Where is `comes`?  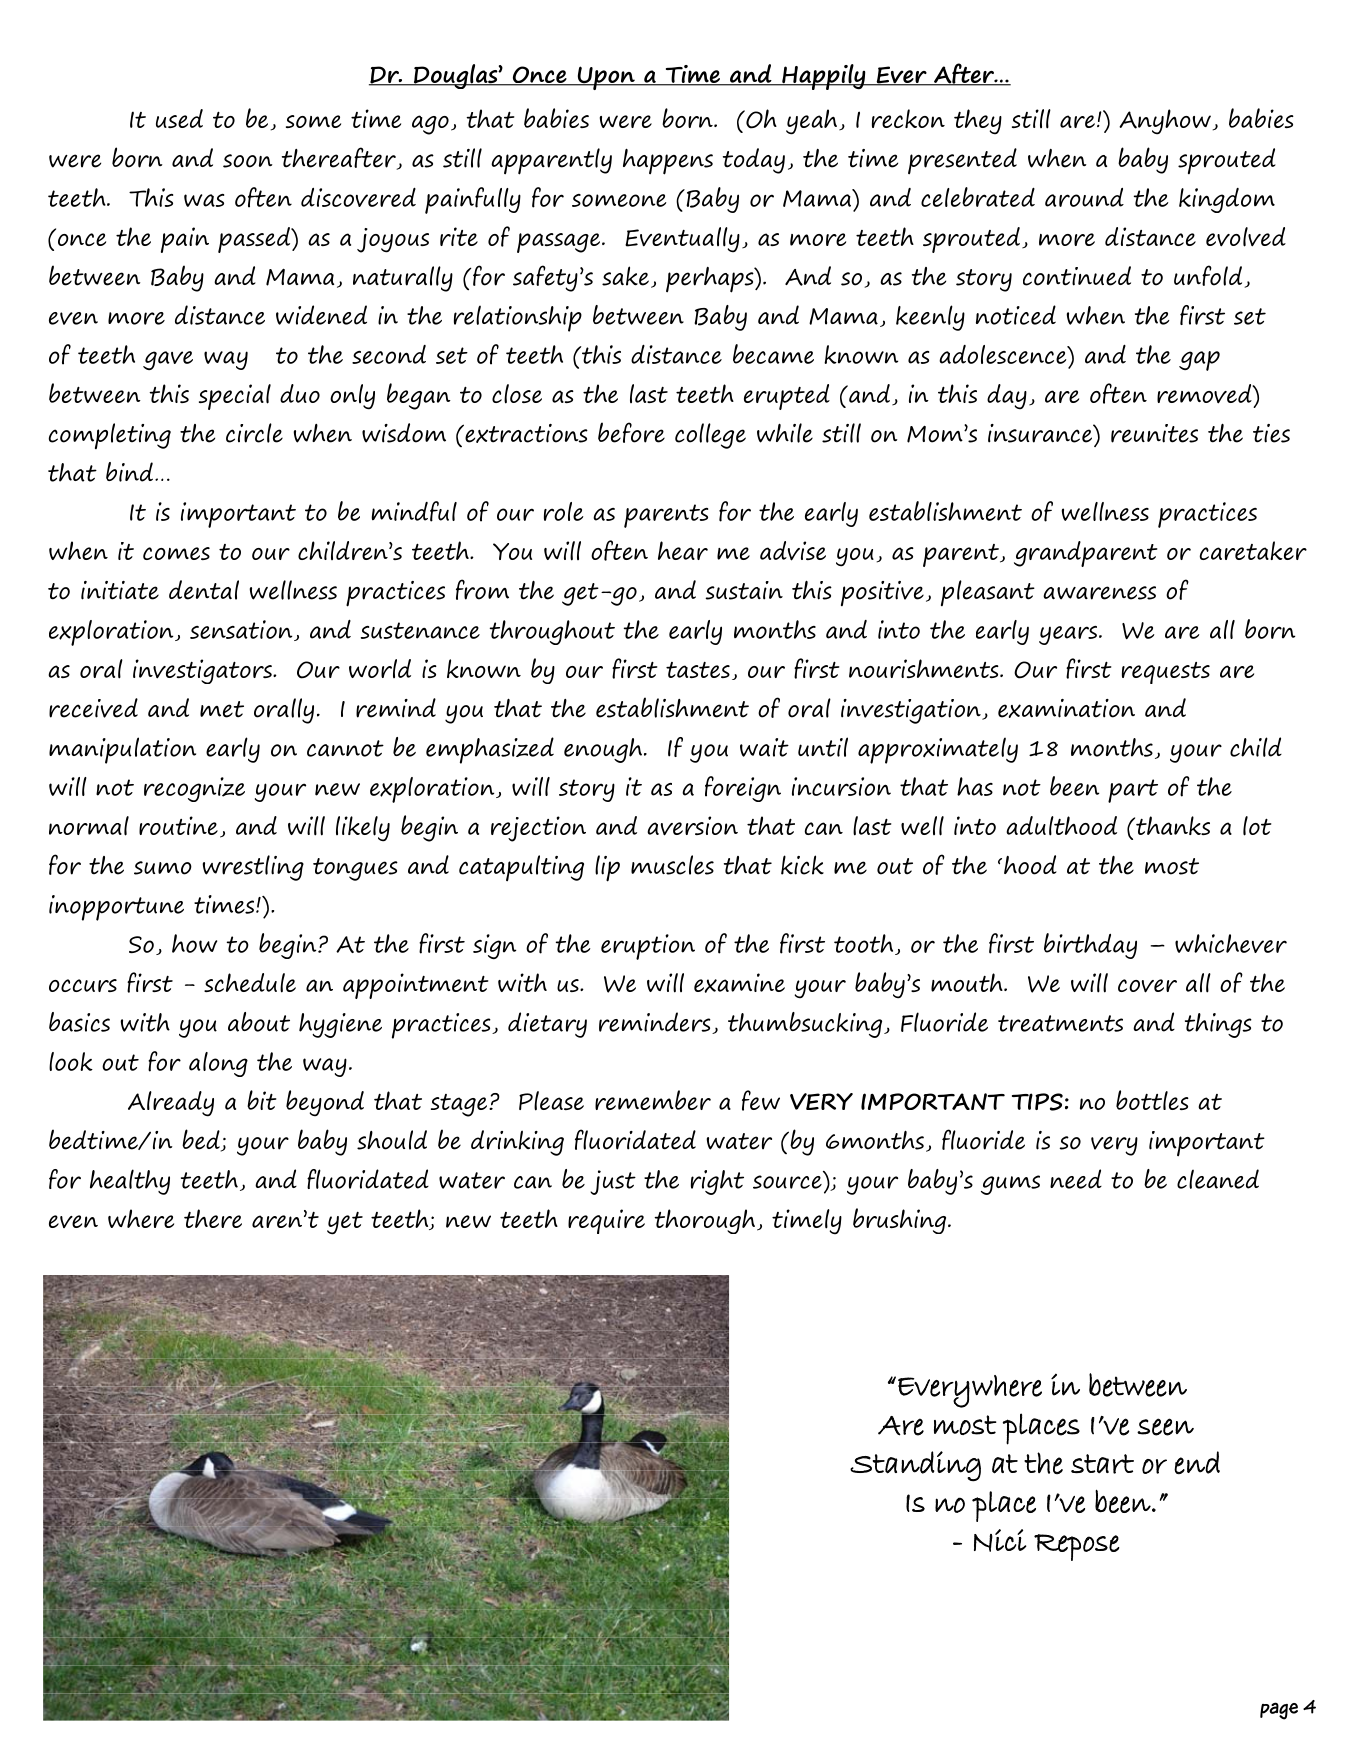
comes is located at coordinates (176, 553).
